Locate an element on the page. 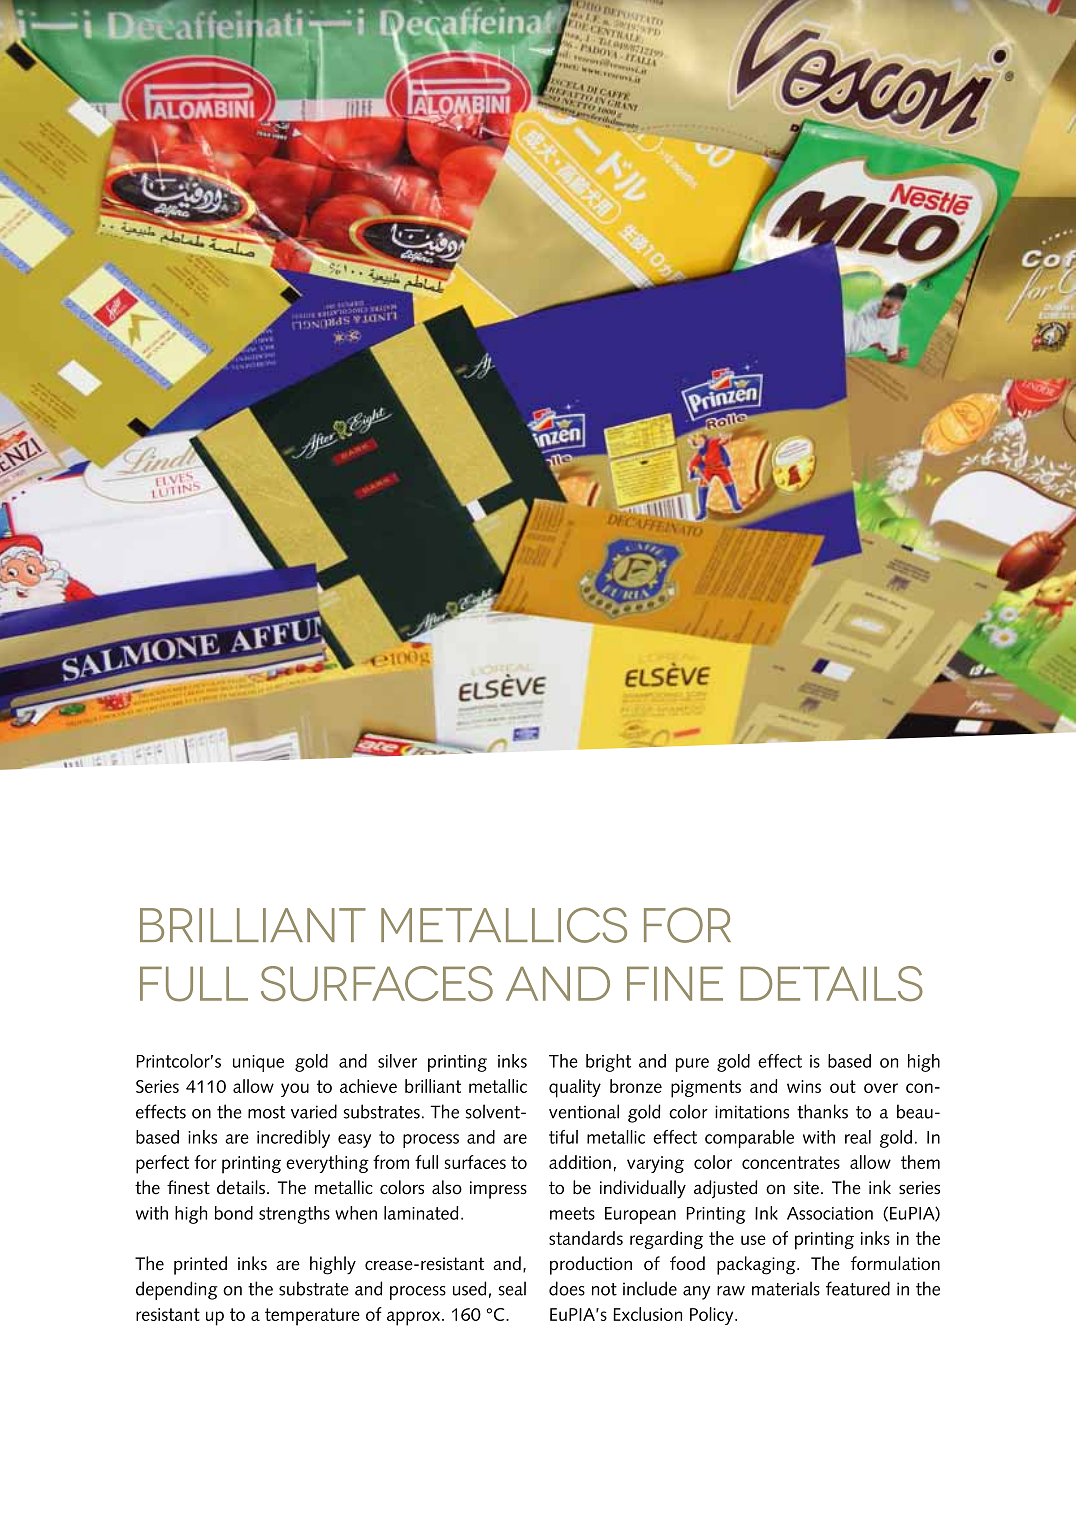 The width and height of the page is (1076, 1522). addition is located at coordinates (580, 1162).
